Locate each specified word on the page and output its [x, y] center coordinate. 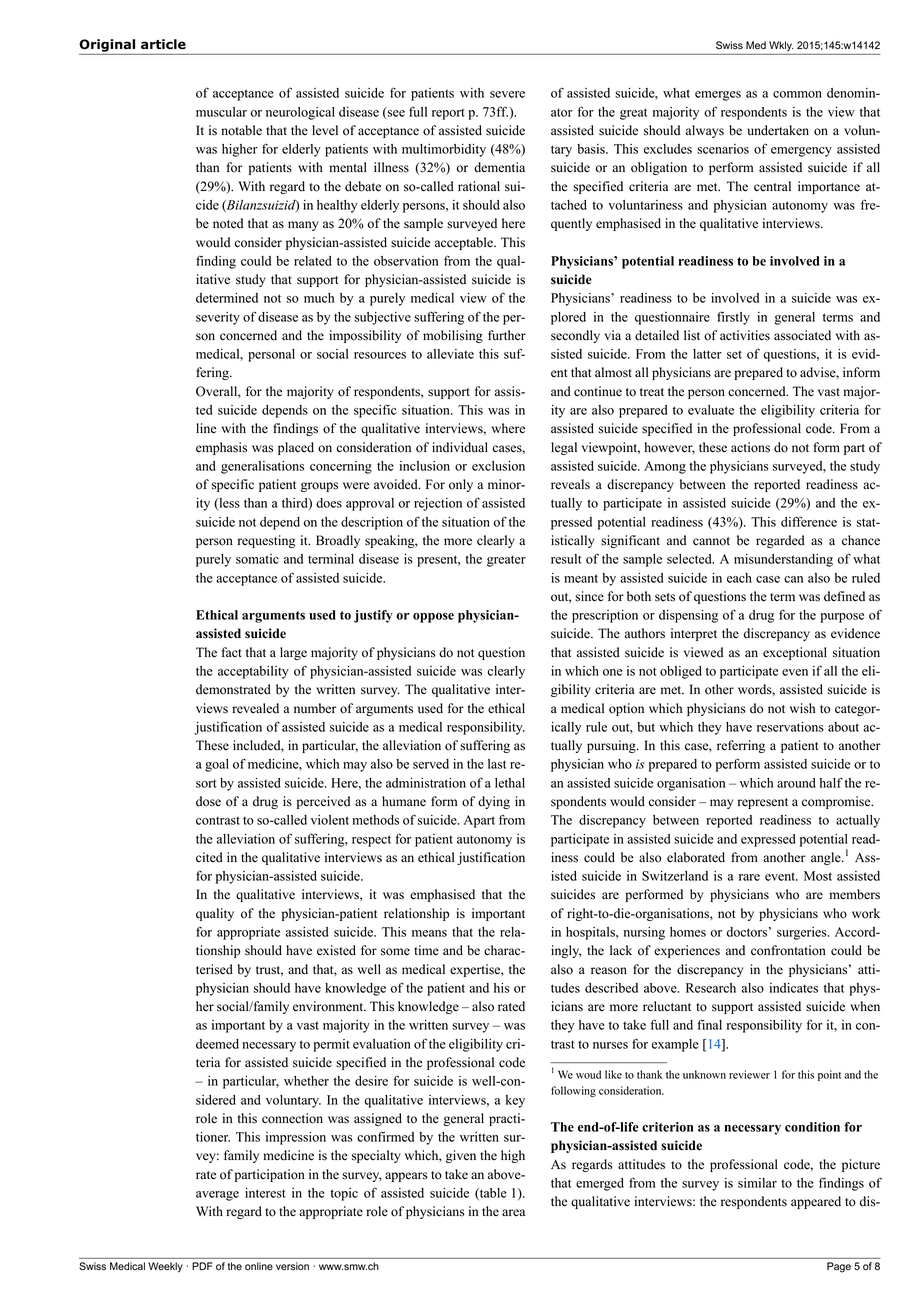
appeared [816, 1202]
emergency [801, 152]
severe [507, 94]
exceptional [795, 653]
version [292, 1266]
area [513, 1213]
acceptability [253, 672]
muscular [221, 112]
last [497, 764]
